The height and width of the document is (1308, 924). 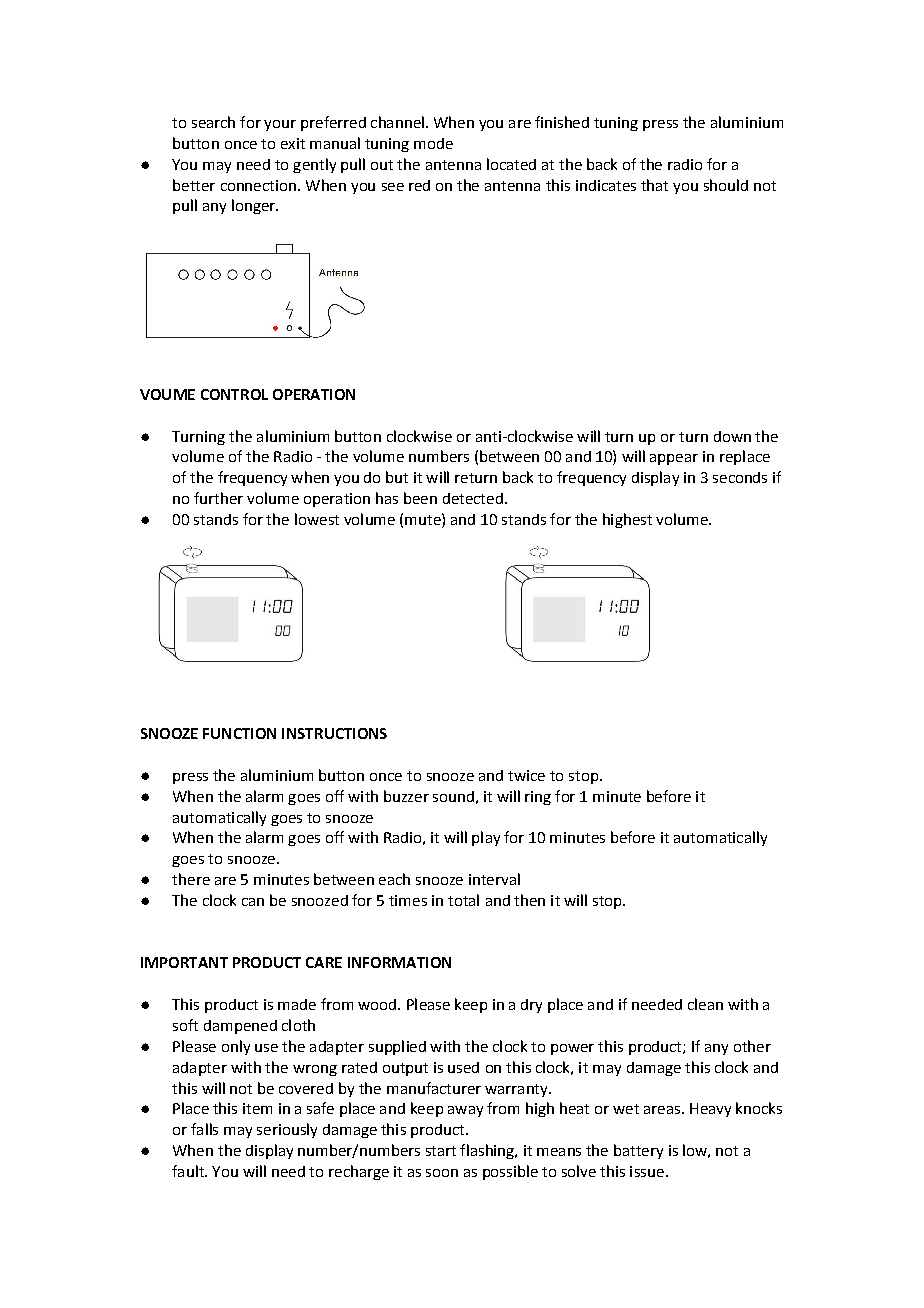 What do you see at coordinates (453, 796) in the document?
I see `sound` at bounding box center [453, 796].
